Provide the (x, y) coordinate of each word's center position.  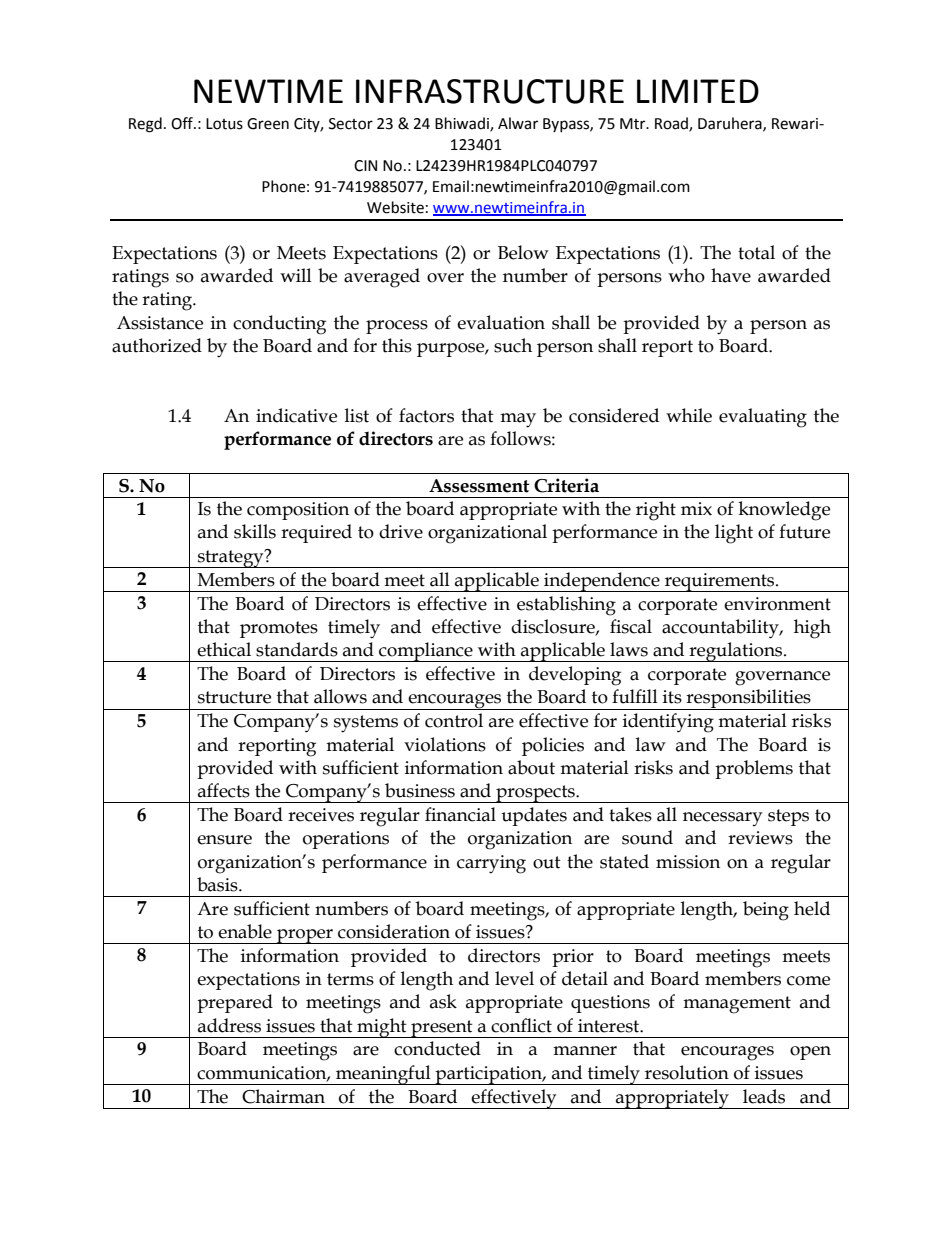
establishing (566, 606)
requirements (720, 582)
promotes (279, 629)
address (229, 1025)
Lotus (224, 124)
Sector (351, 124)
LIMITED (698, 91)
